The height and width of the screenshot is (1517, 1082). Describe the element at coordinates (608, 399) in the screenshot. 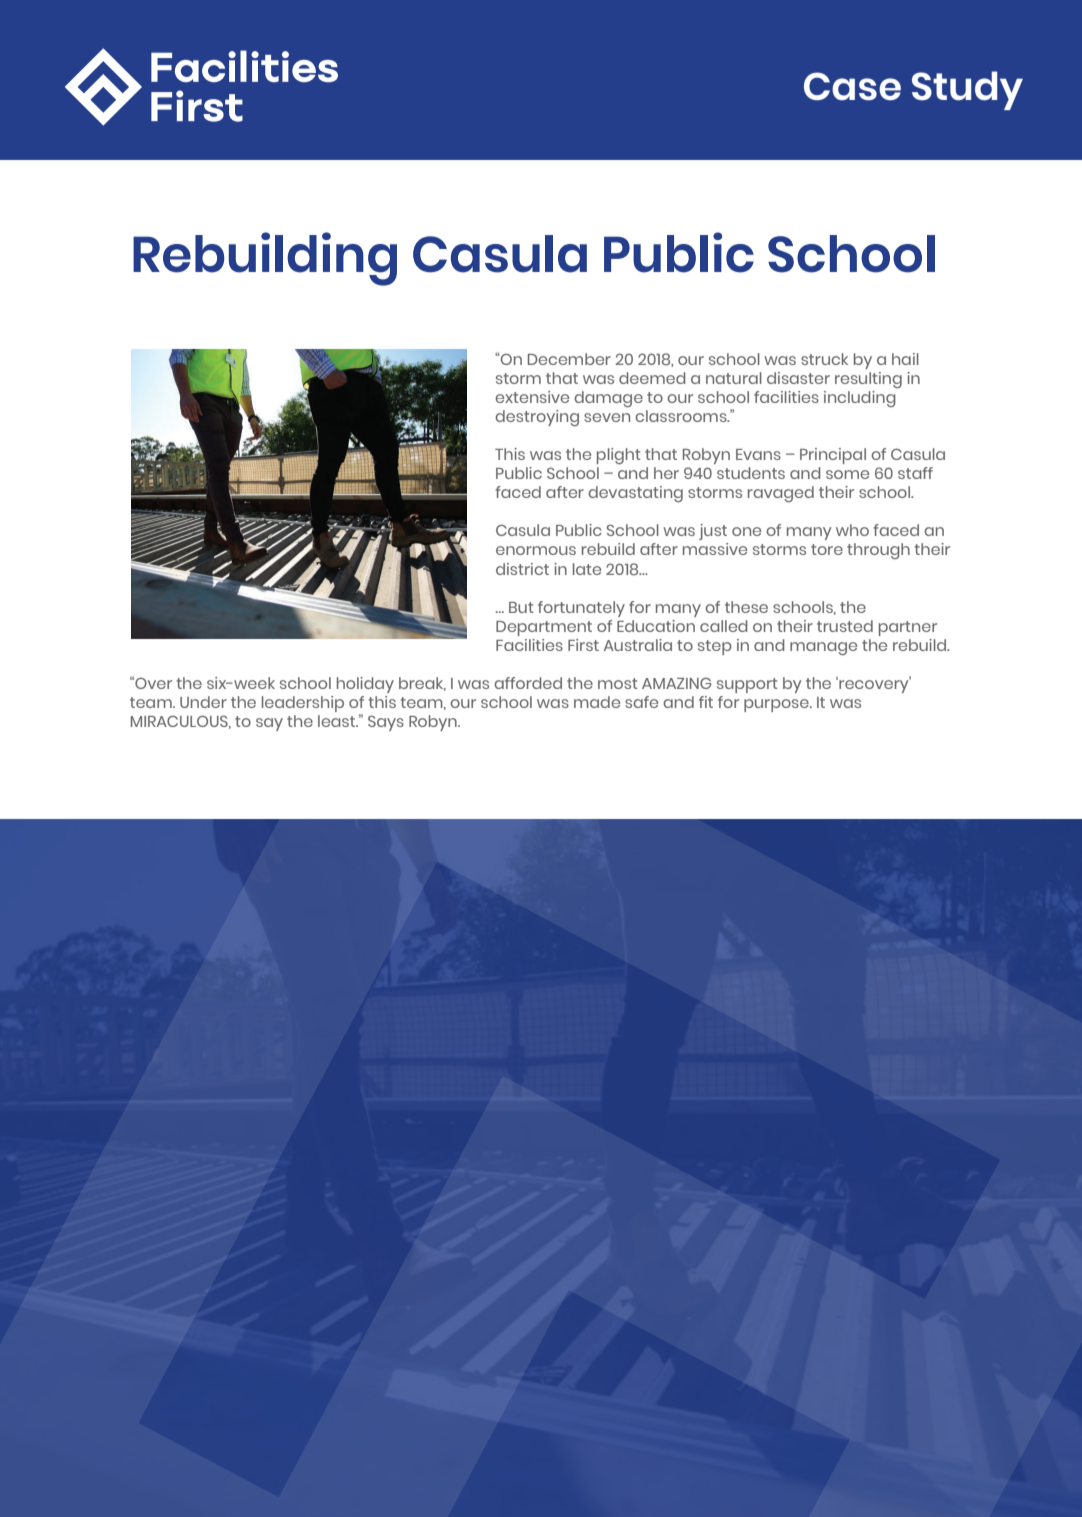

I see `damage` at that location.
